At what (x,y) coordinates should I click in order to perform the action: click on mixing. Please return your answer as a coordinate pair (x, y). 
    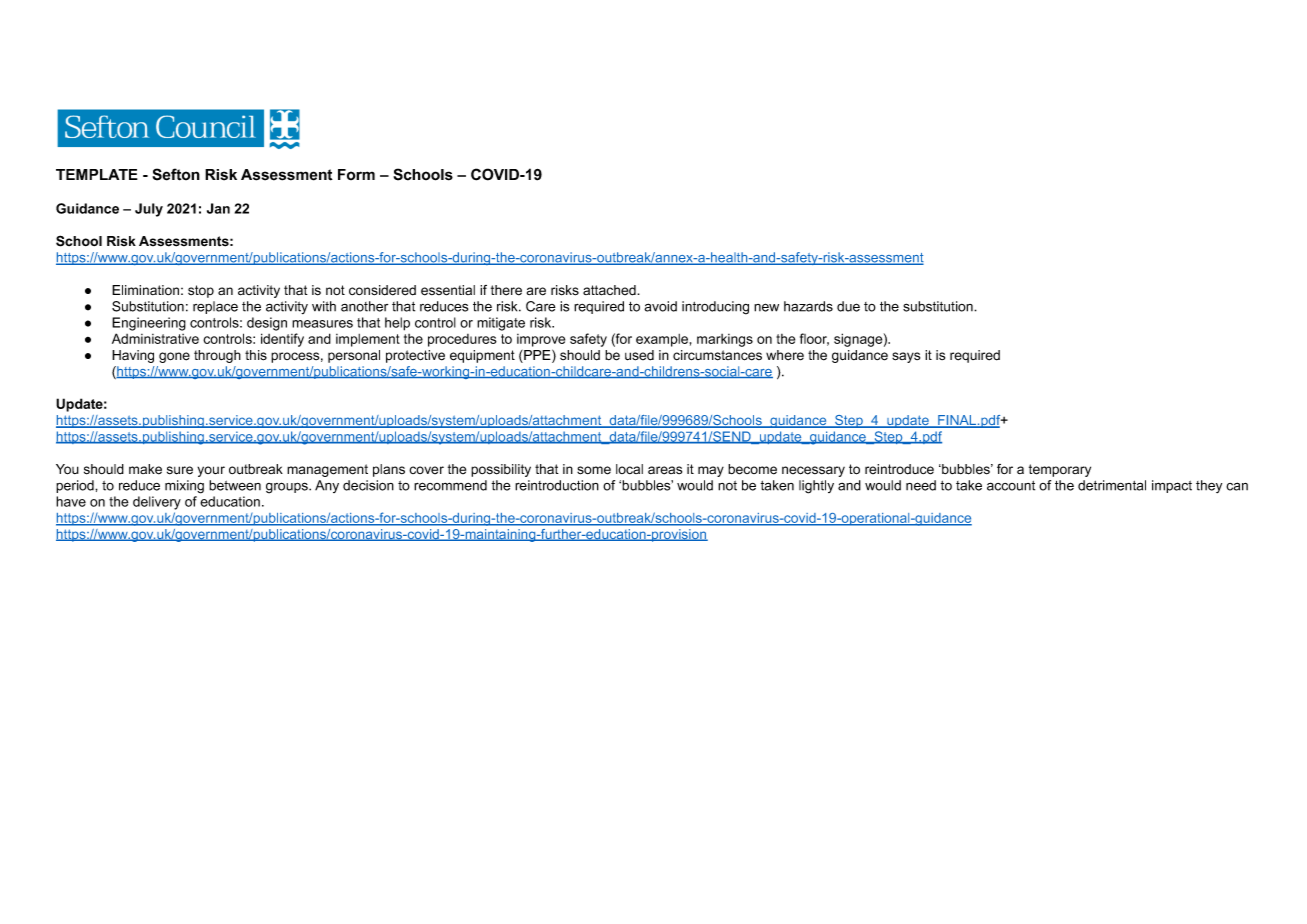
    Looking at the image, I should click on (184, 487).
